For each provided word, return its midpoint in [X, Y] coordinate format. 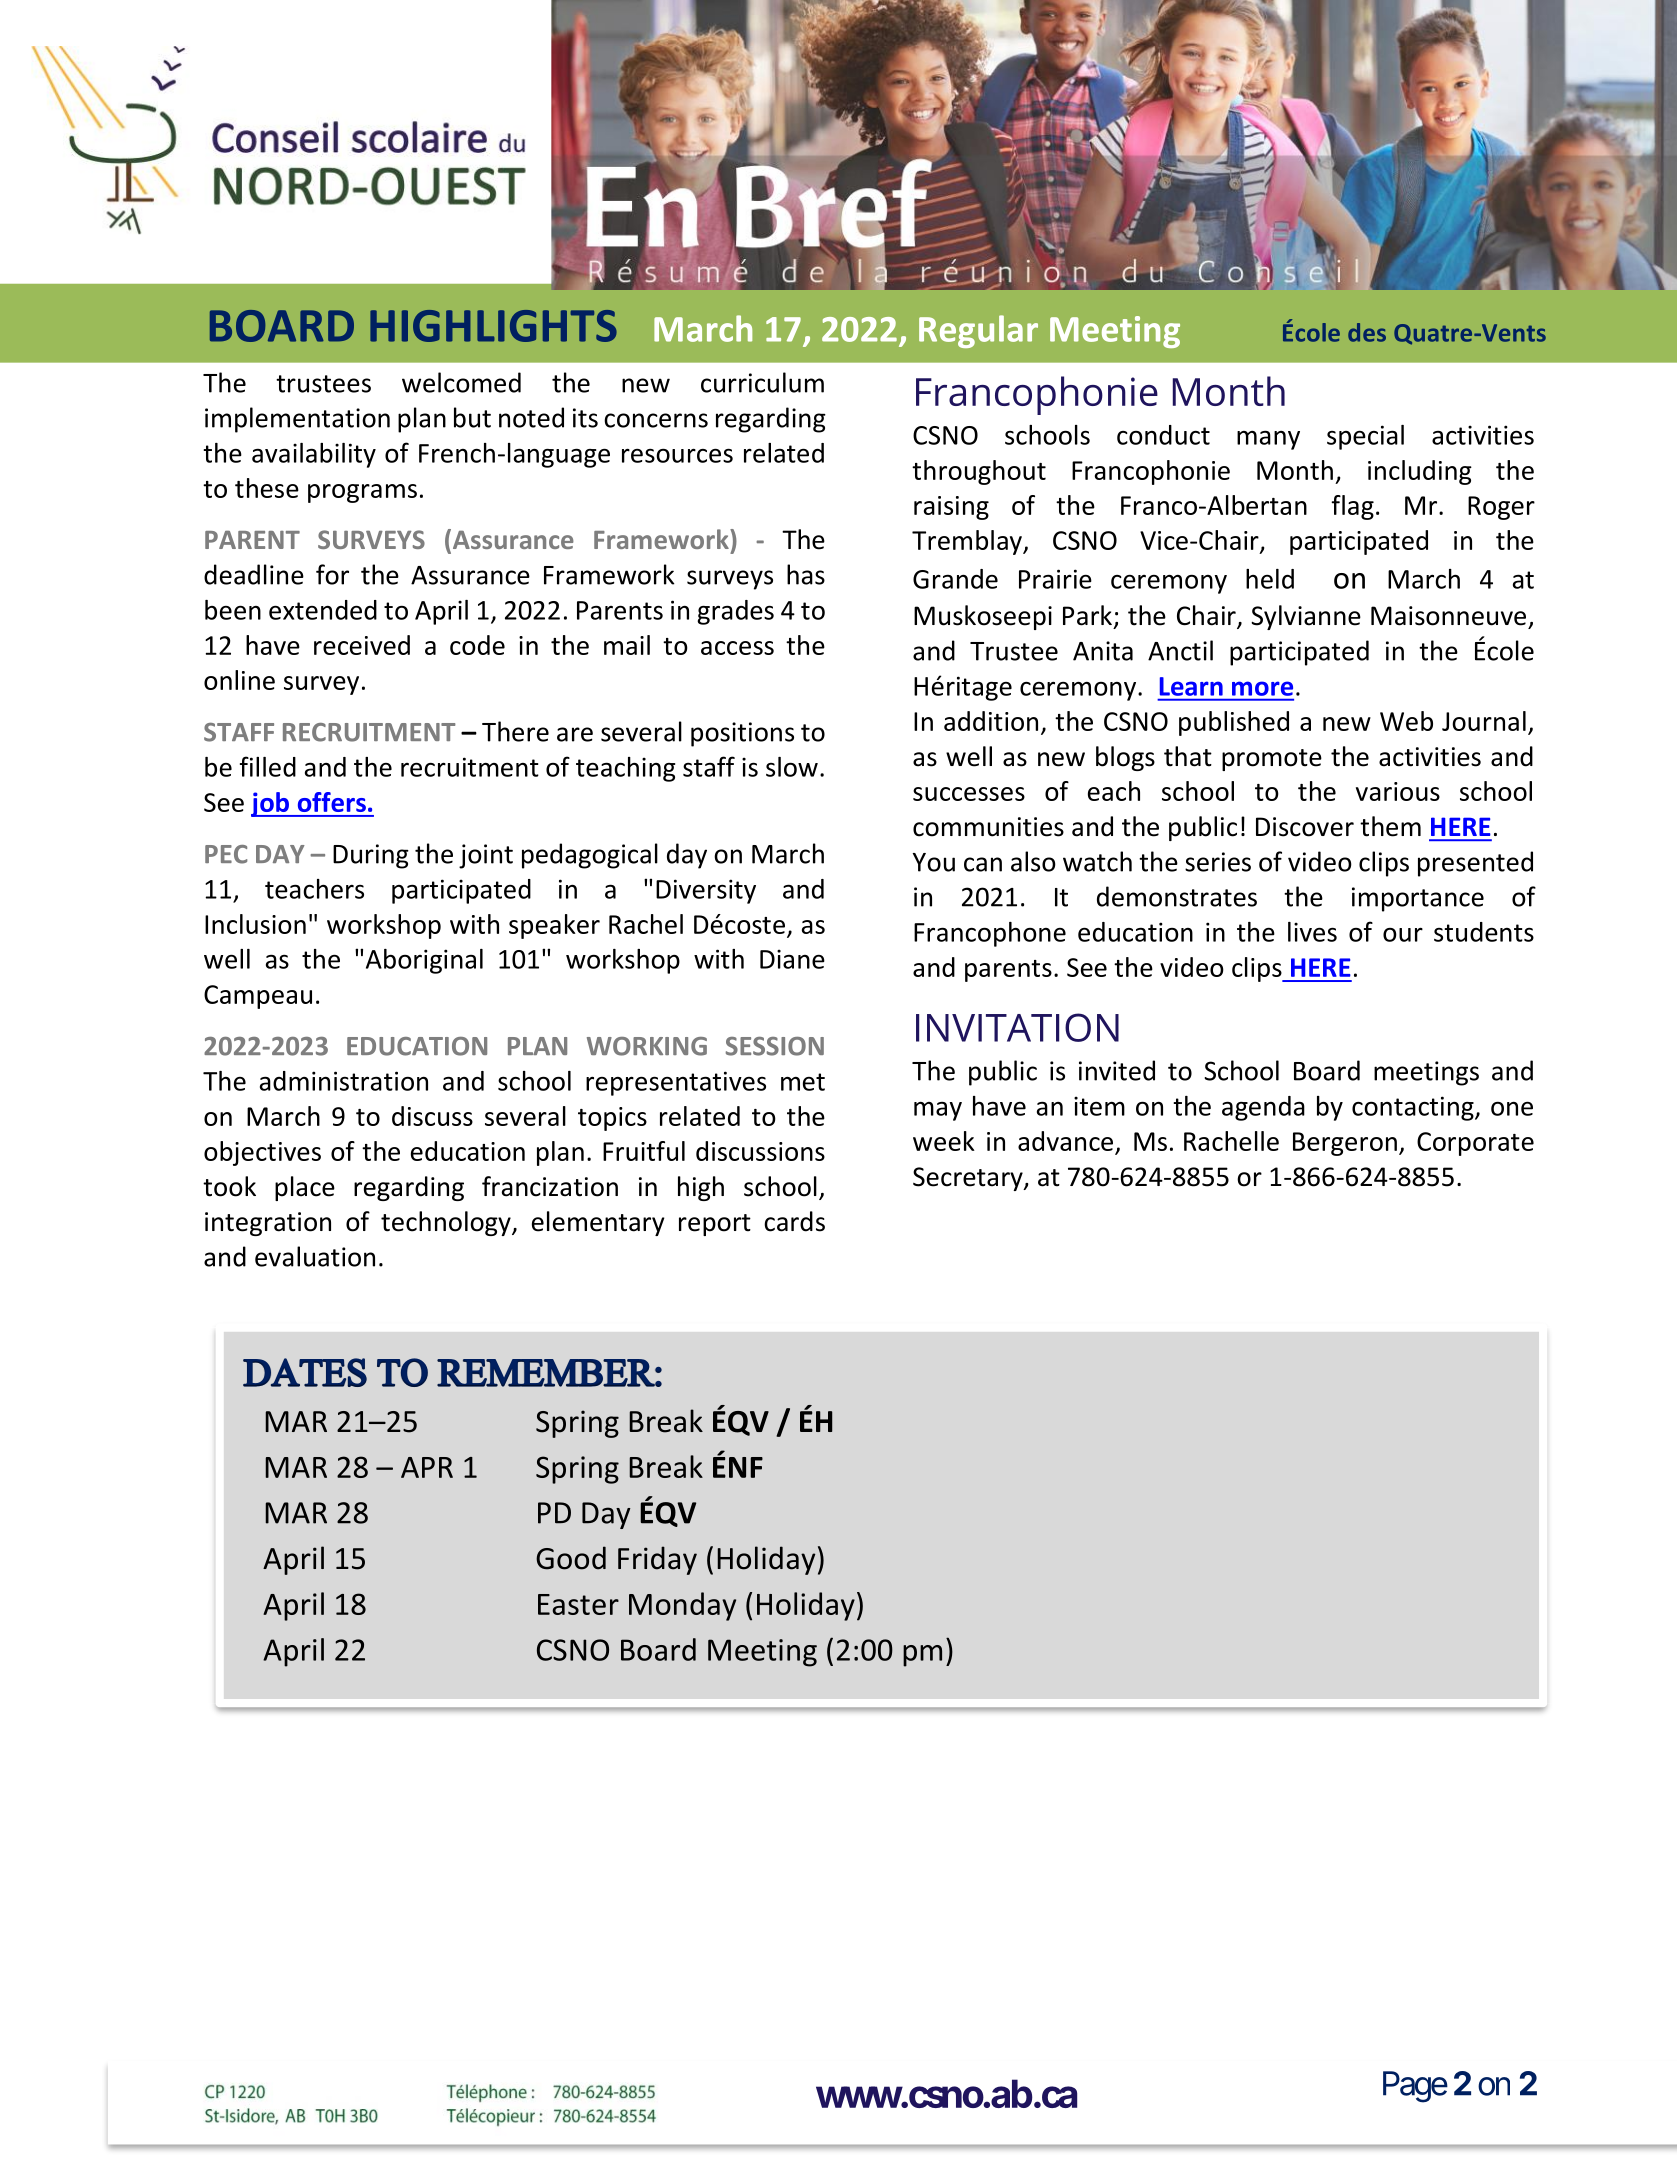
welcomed [461, 382]
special [1365, 437]
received [362, 645]
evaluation [315, 1256]
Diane [792, 959]
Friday [657, 1560]
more [1262, 688]
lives [1312, 932]
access [737, 648]
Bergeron [1345, 1144]
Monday [682, 1606]
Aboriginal [424, 961]
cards [794, 1221]
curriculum [762, 382]
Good [571, 1558]
